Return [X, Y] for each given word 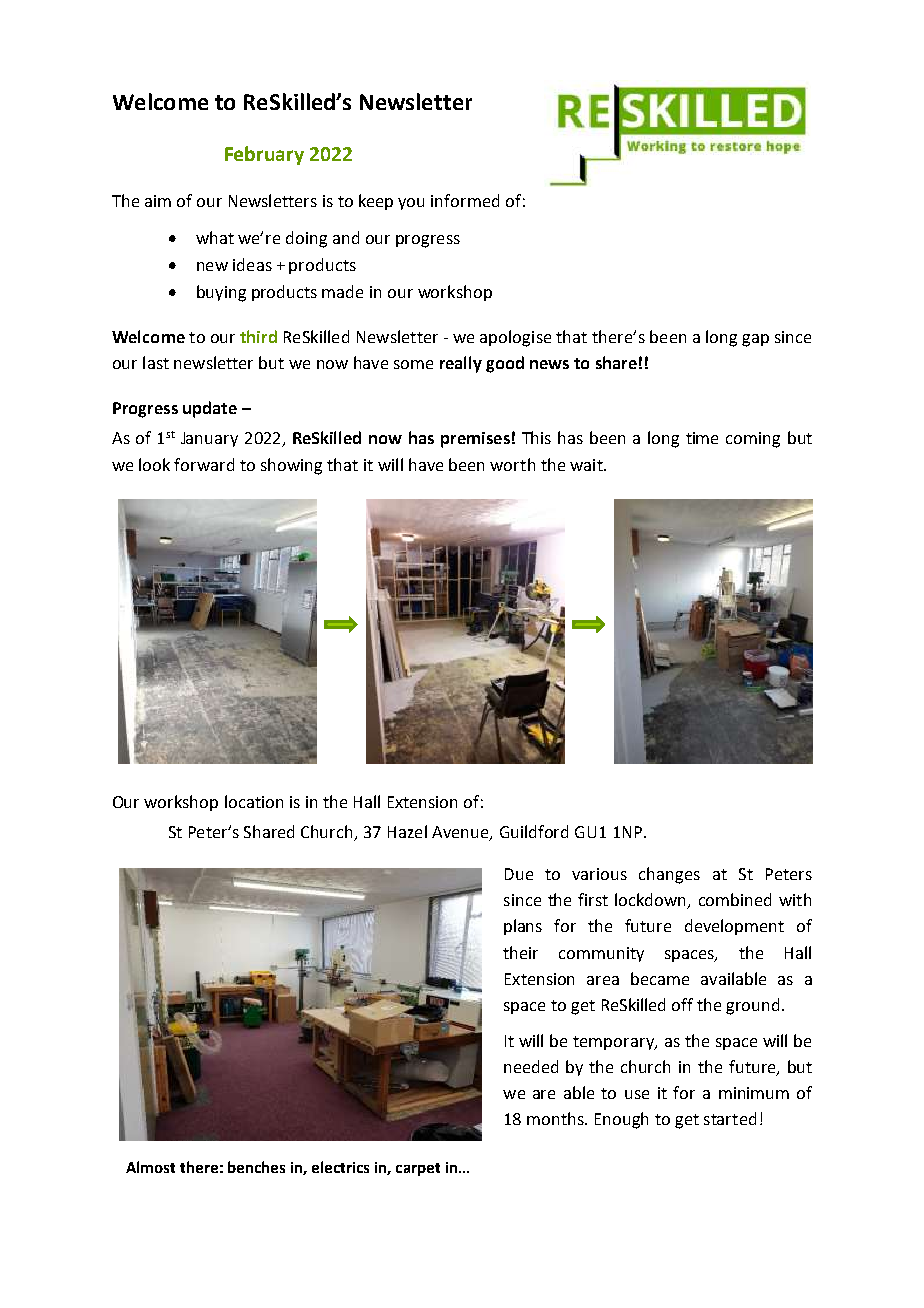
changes [669, 875]
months [556, 1118]
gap [755, 340]
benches [256, 1167]
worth [512, 464]
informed [465, 200]
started [730, 1118]
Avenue [461, 833]
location [254, 801]
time [702, 438]
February [264, 155]
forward [204, 464]
